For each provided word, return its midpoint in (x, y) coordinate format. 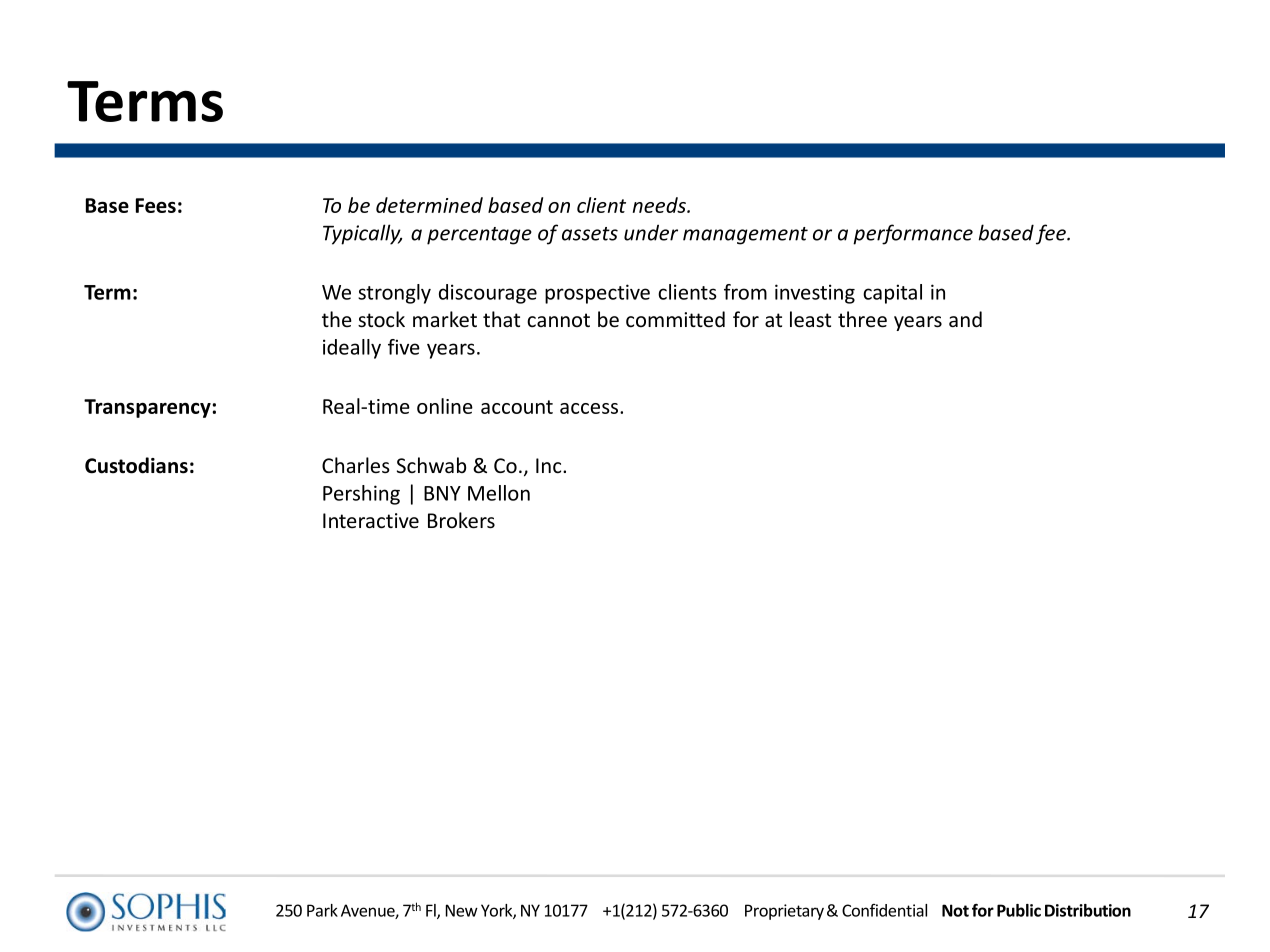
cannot (558, 320)
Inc (550, 466)
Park (322, 910)
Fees (156, 205)
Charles (356, 465)
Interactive (371, 521)
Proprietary (784, 912)
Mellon (499, 493)
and (965, 319)
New (462, 910)
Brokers (461, 520)
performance (913, 234)
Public (1019, 910)
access (590, 408)
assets (590, 234)
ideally (352, 349)
